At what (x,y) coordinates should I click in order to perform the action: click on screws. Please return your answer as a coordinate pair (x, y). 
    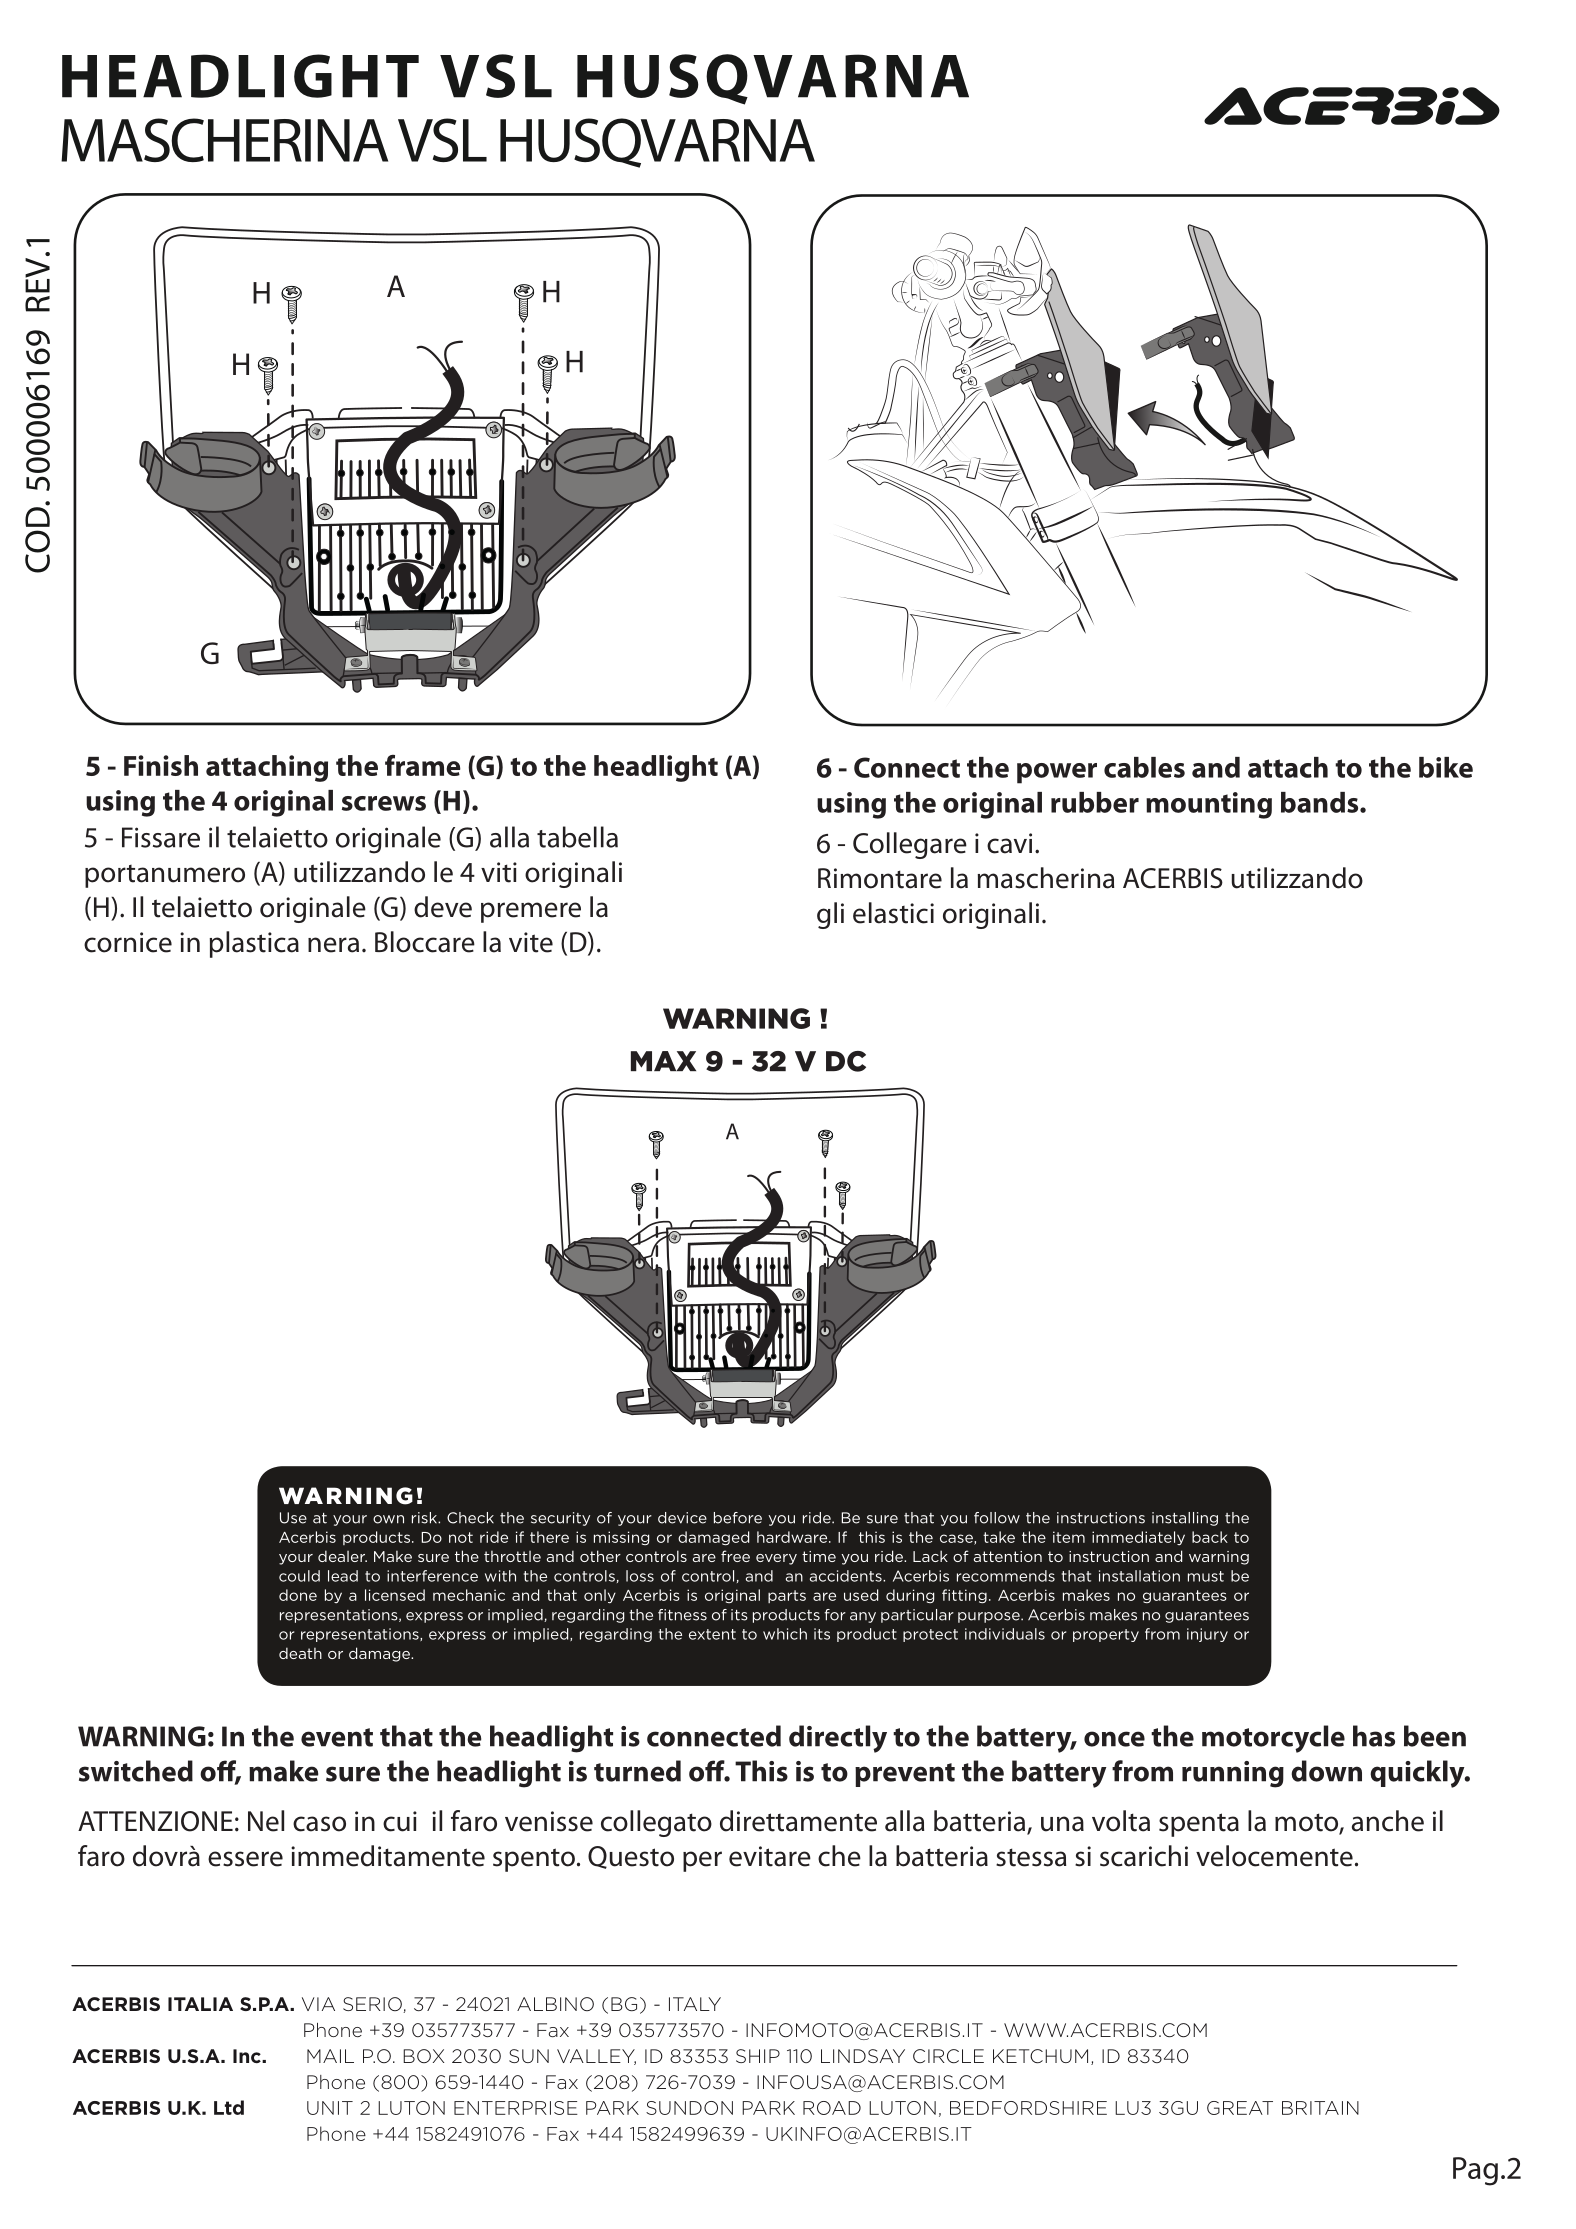
    Looking at the image, I should click on (384, 803).
